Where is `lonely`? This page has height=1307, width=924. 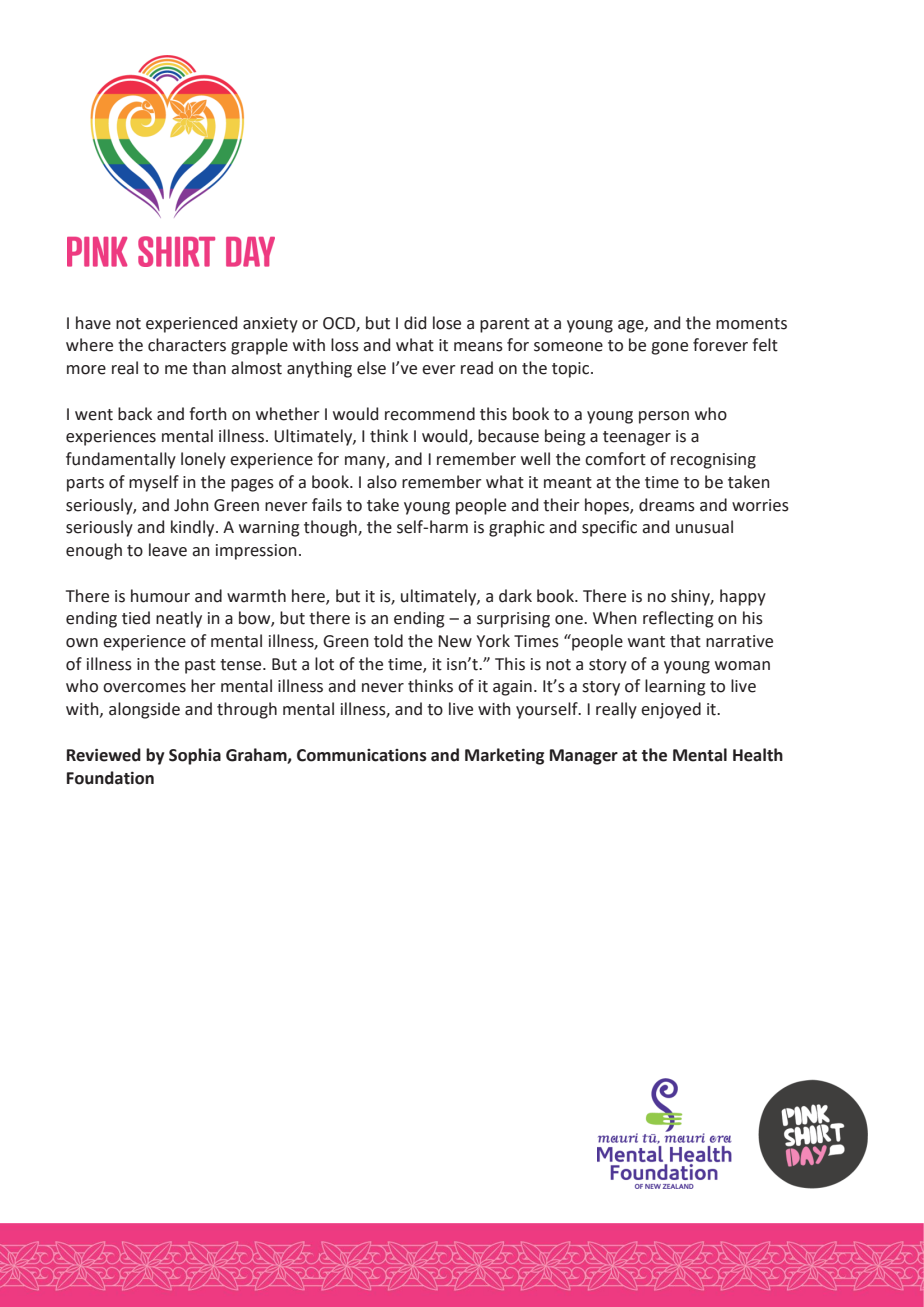 lonely is located at coordinates (203, 460).
